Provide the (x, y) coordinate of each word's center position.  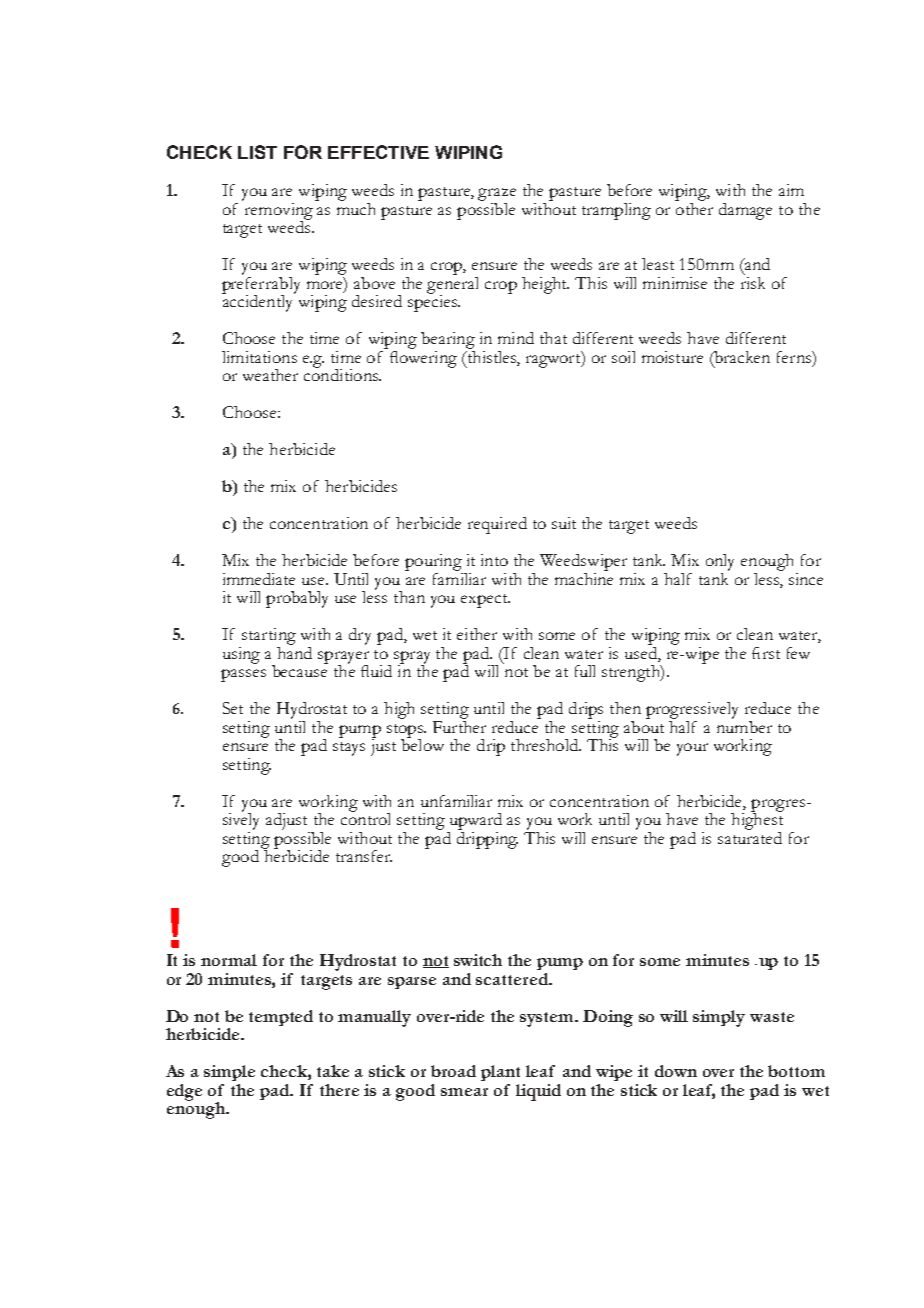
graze (497, 196)
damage (745, 211)
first (766, 653)
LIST (257, 152)
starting (269, 636)
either (477, 634)
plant (500, 1073)
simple (229, 1073)
